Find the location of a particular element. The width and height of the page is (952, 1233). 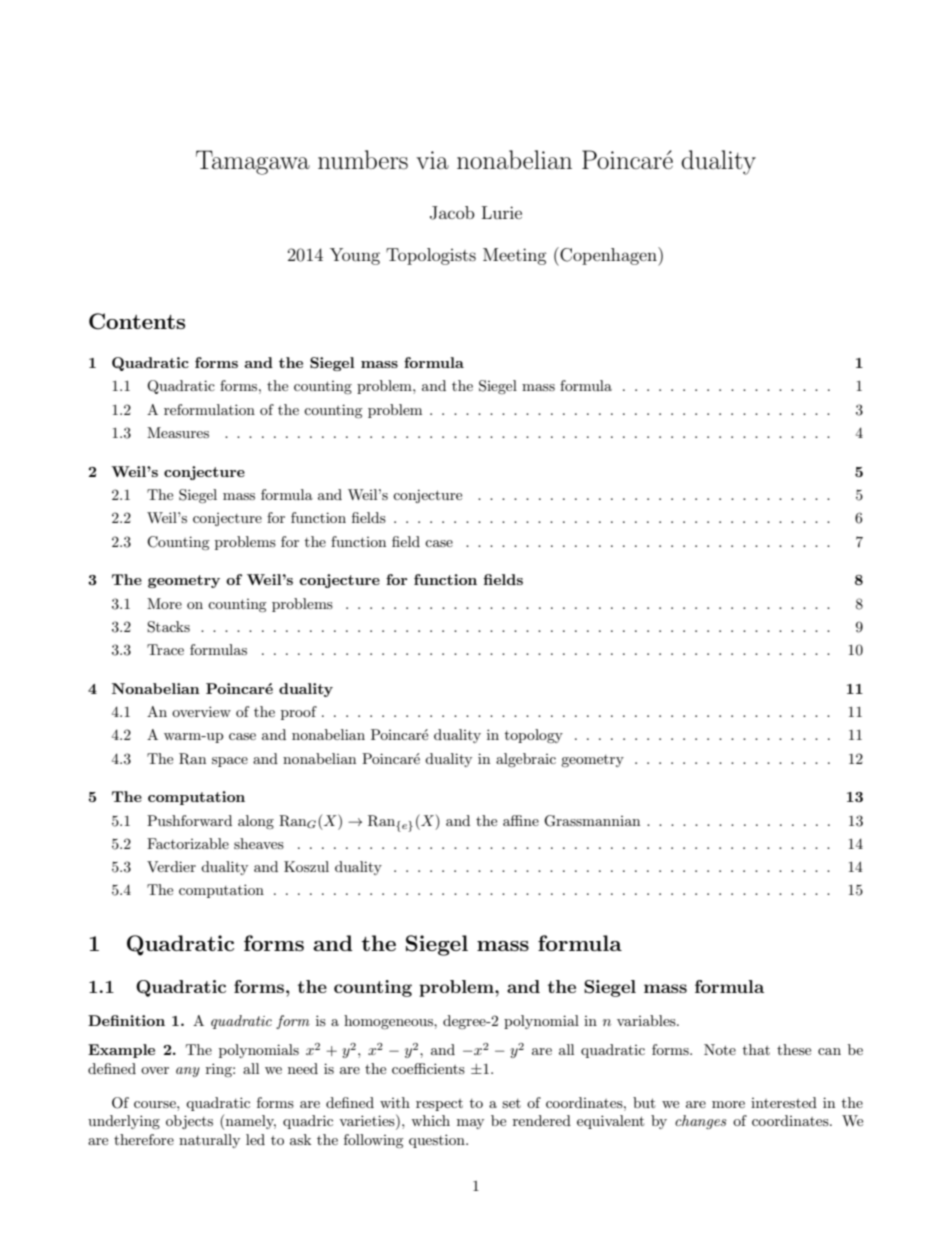

objects is located at coordinates (189, 1122).
